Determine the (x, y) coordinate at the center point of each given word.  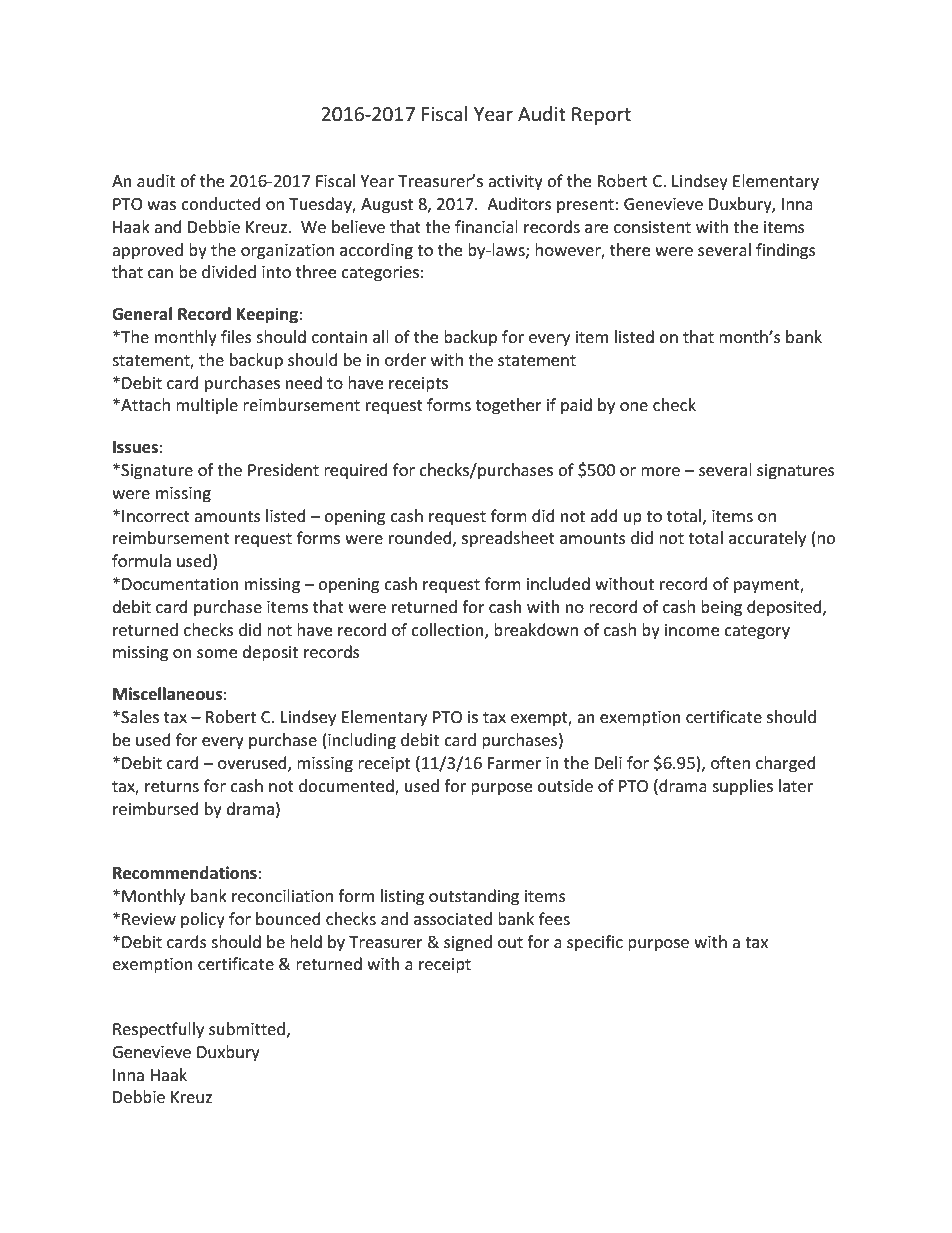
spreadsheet (508, 539)
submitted (247, 1028)
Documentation (180, 584)
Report (601, 116)
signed (468, 943)
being (721, 608)
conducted (221, 203)
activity (515, 183)
